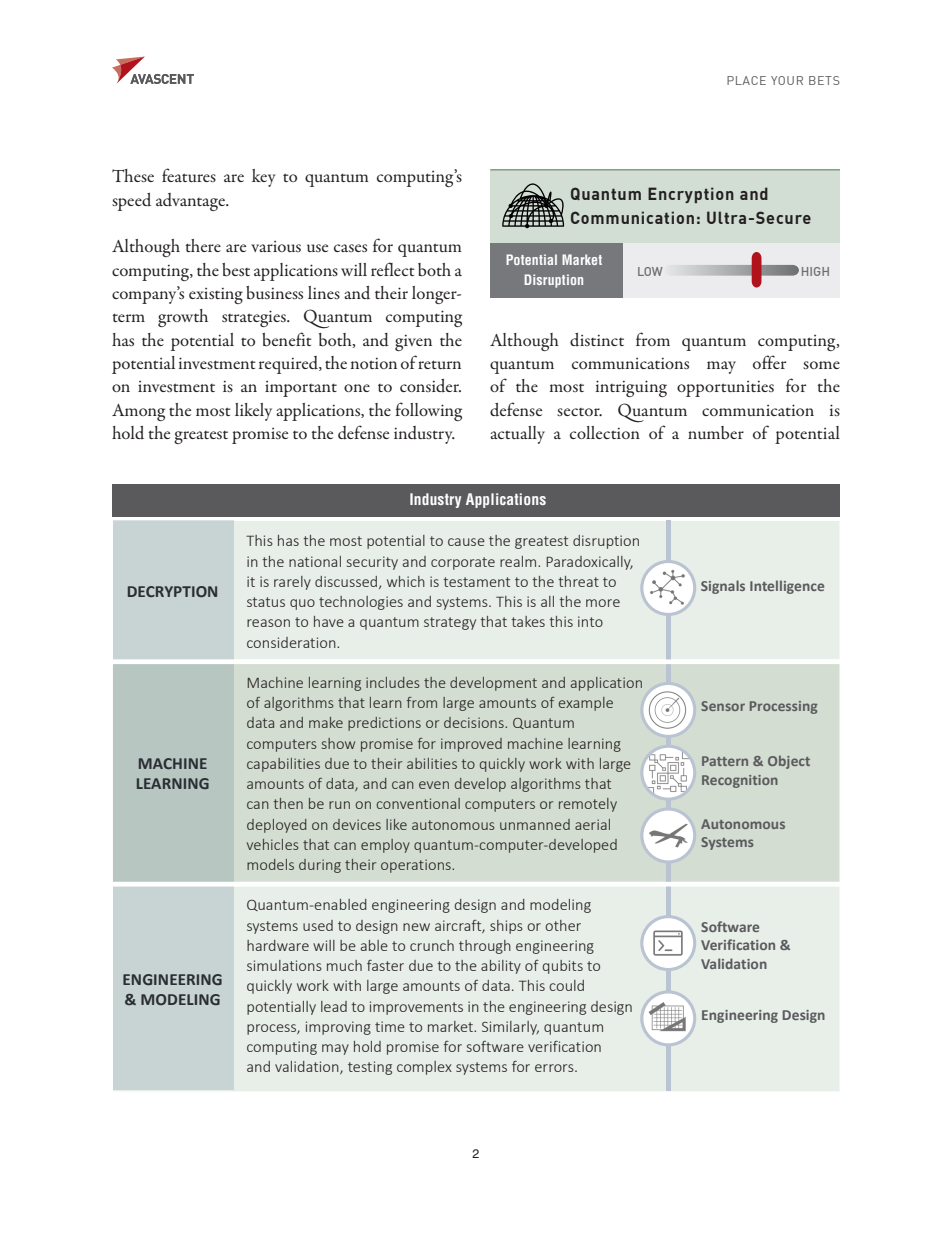 The height and width of the screenshot is (1233, 952). What do you see at coordinates (746, 80) in the screenshot?
I see `PLACE` at bounding box center [746, 80].
